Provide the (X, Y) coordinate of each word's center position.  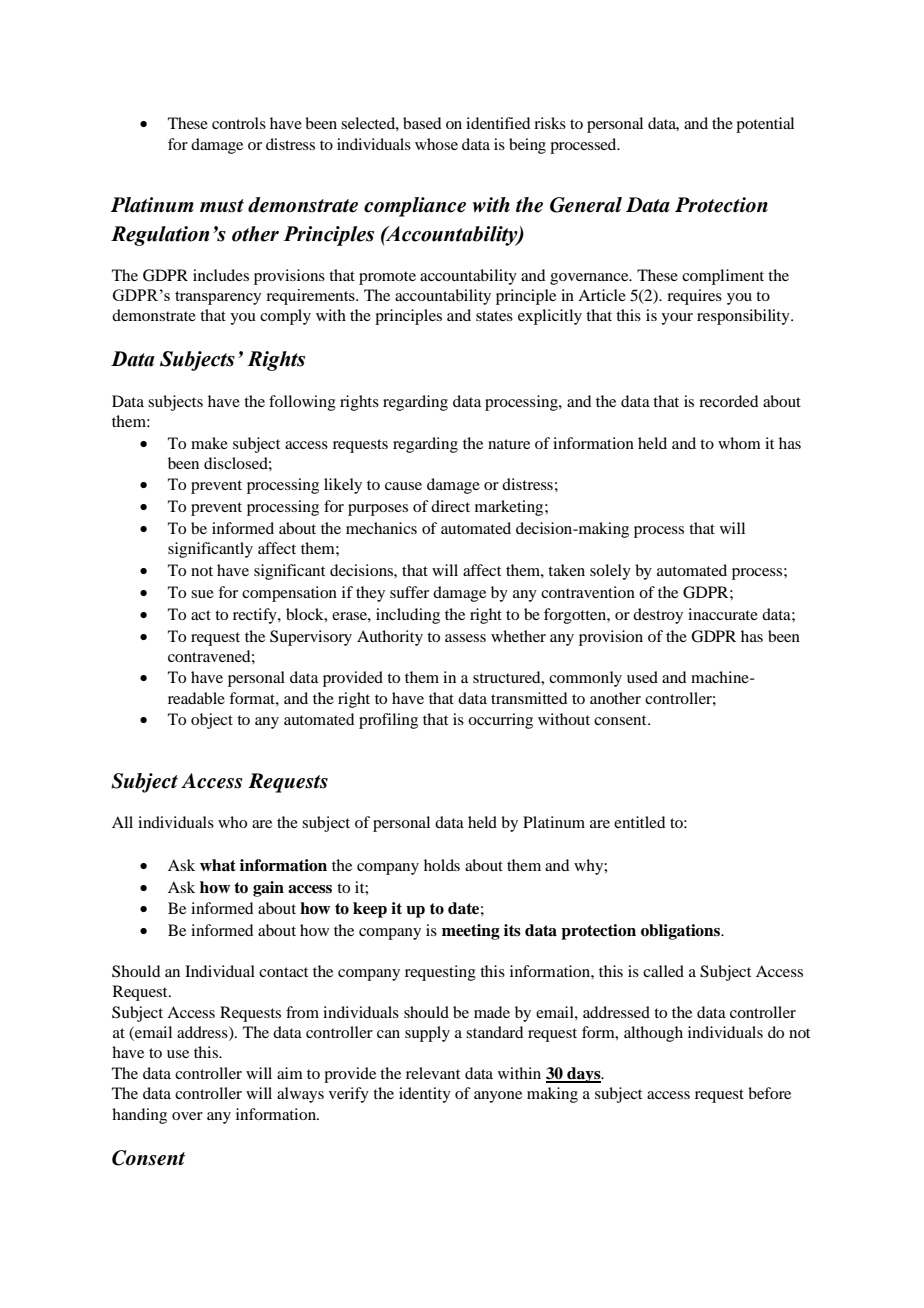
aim (290, 1073)
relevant (433, 1073)
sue (202, 594)
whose (436, 144)
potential (765, 125)
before (769, 1093)
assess (465, 638)
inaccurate (723, 614)
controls (239, 123)
